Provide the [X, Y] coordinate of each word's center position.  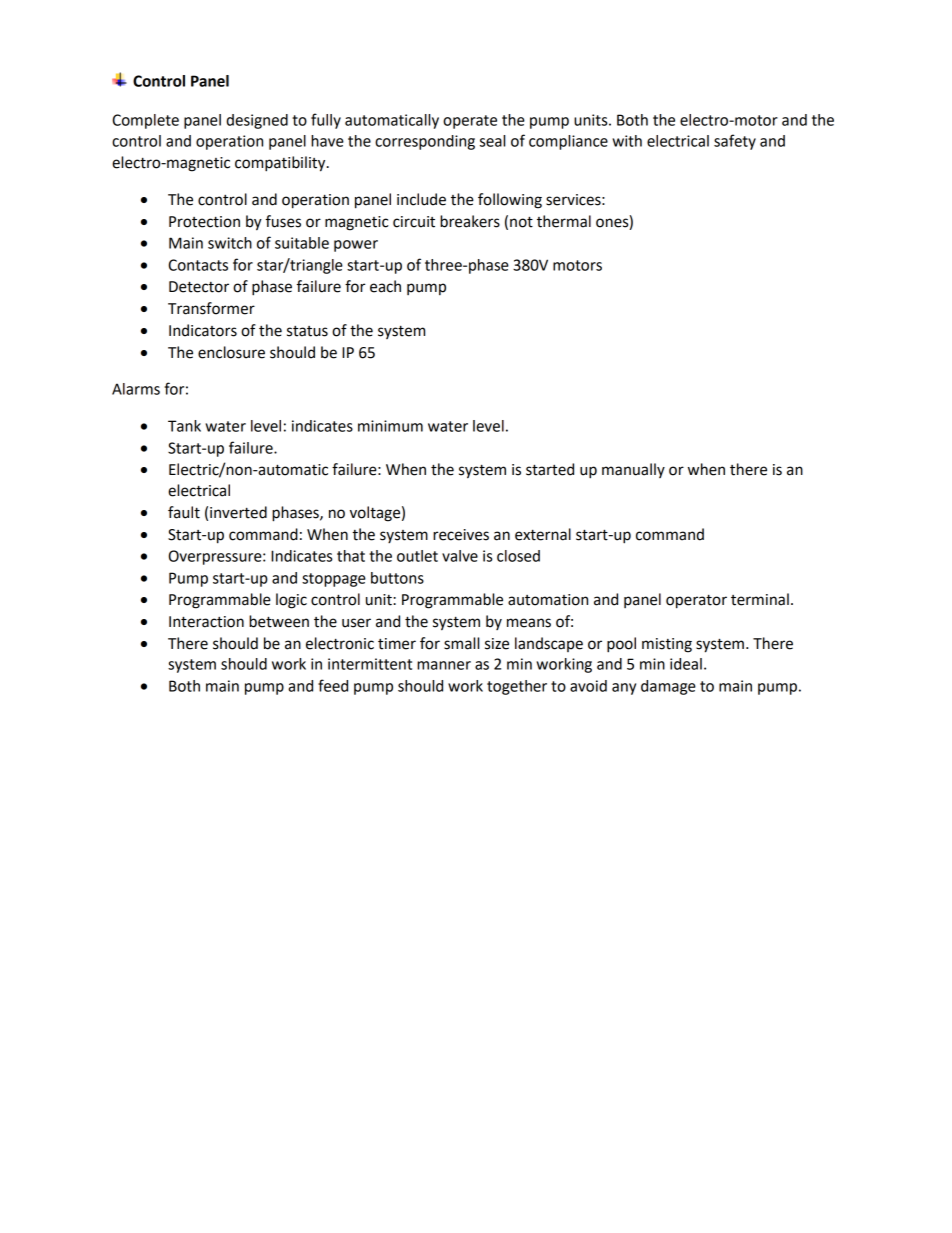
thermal [564, 221]
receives [461, 535]
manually [633, 470]
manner [444, 665]
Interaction [206, 622]
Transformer [211, 308]
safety [735, 142]
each [385, 286]
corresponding [425, 142]
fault [184, 512]
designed [257, 121]
